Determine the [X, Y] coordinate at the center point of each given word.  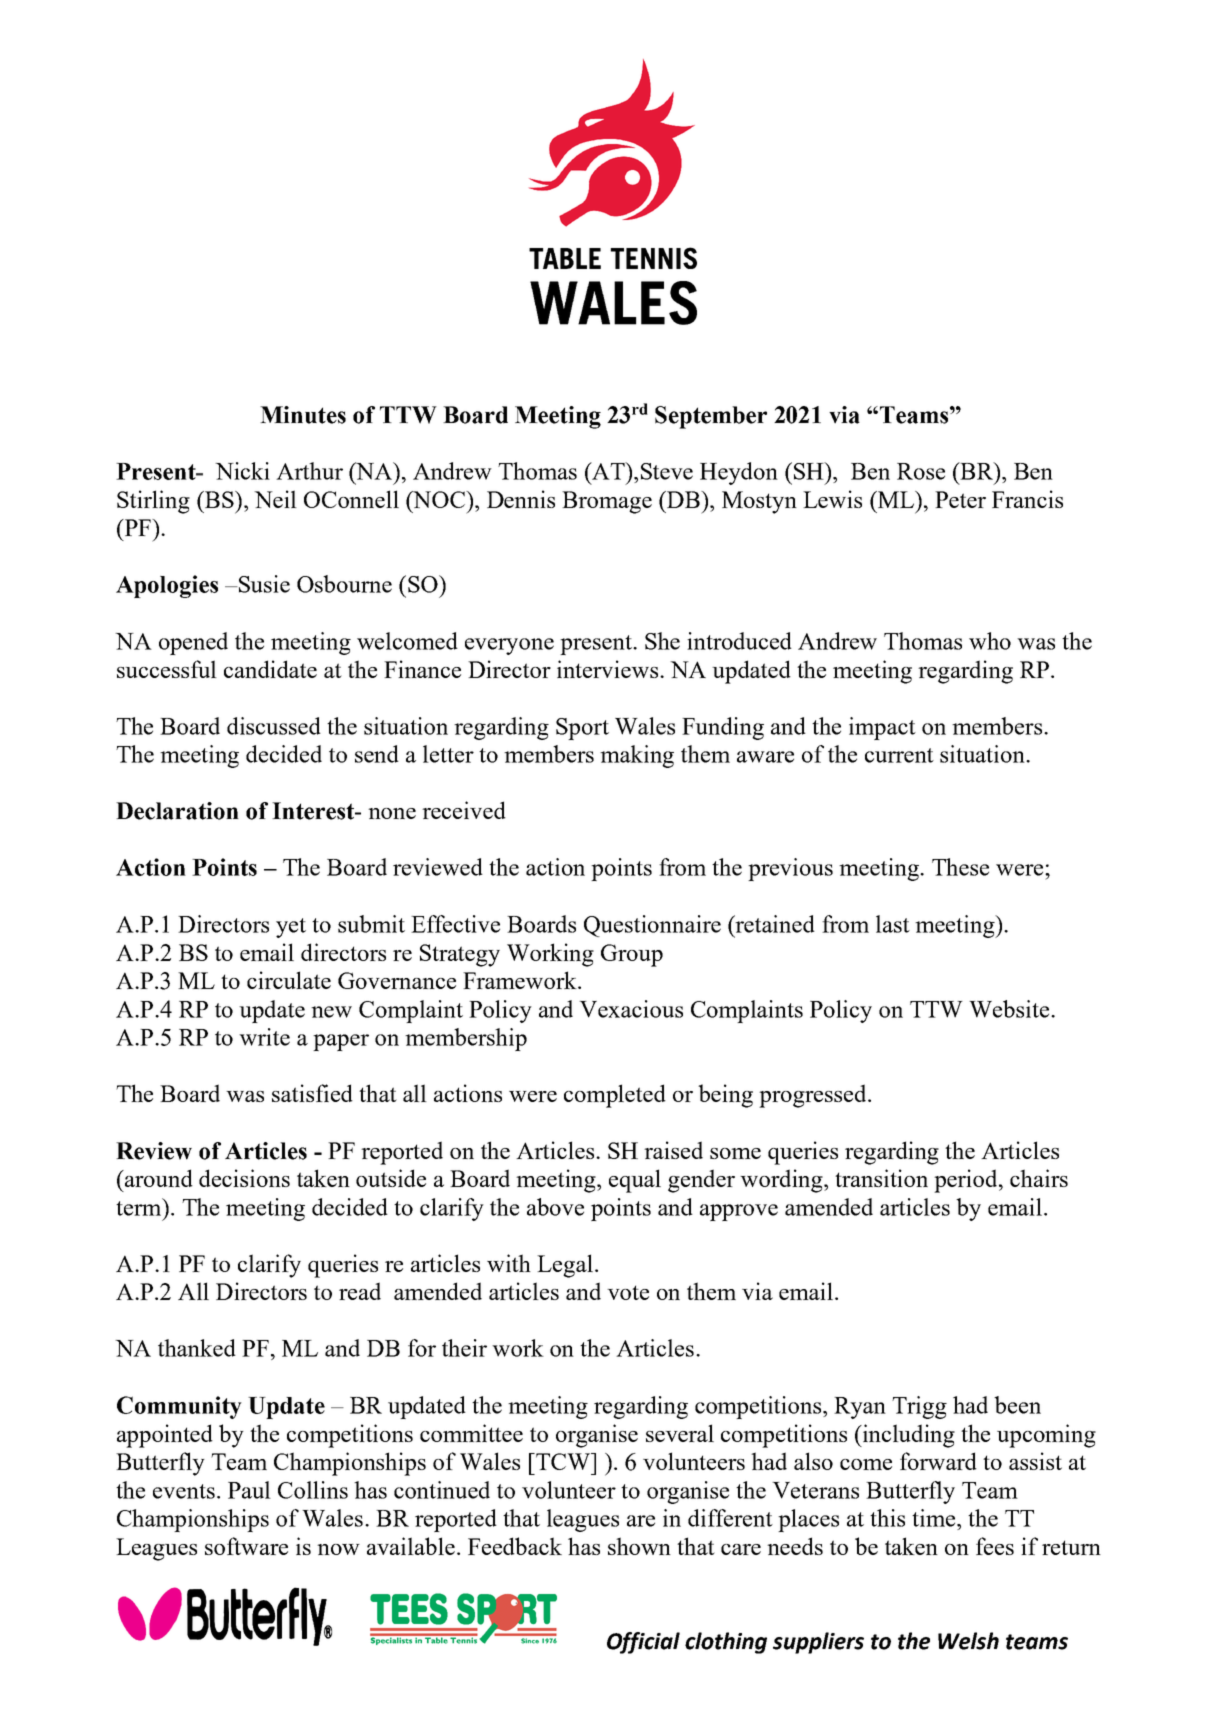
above [555, 1207]
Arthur [309, 471]
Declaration [177, 811]
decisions [244, 1178]
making [637, 756]
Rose [921, 471]
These [960, 867]
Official [643, 1643]
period [967, 1181]
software [246, 1546]
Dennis [521, 499]
